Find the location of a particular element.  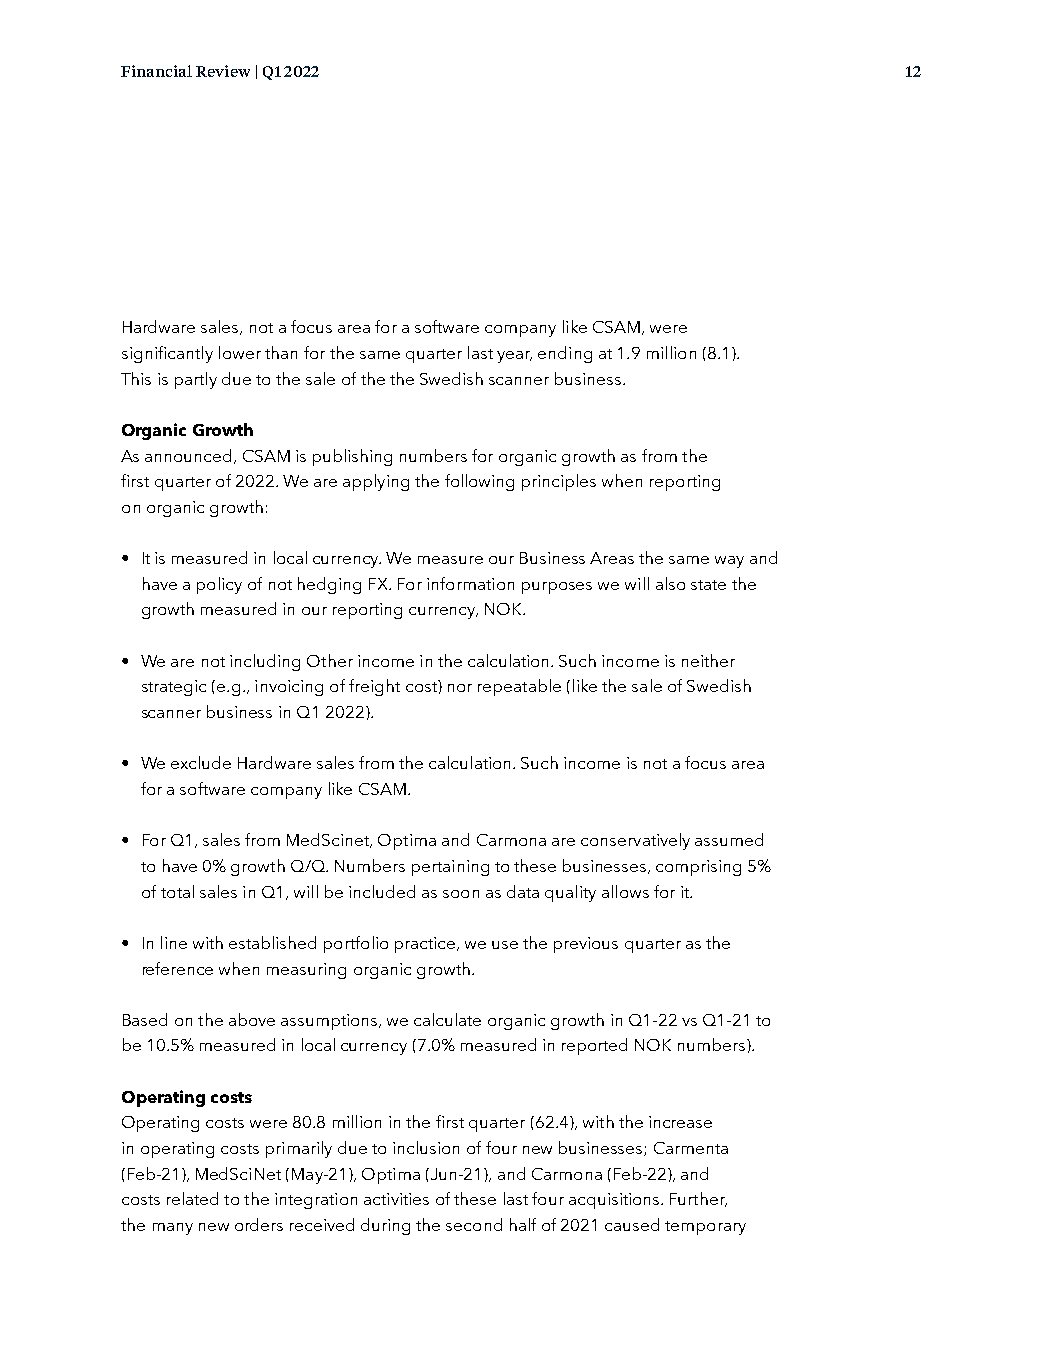

related is located at coordinates (192, 1198).
